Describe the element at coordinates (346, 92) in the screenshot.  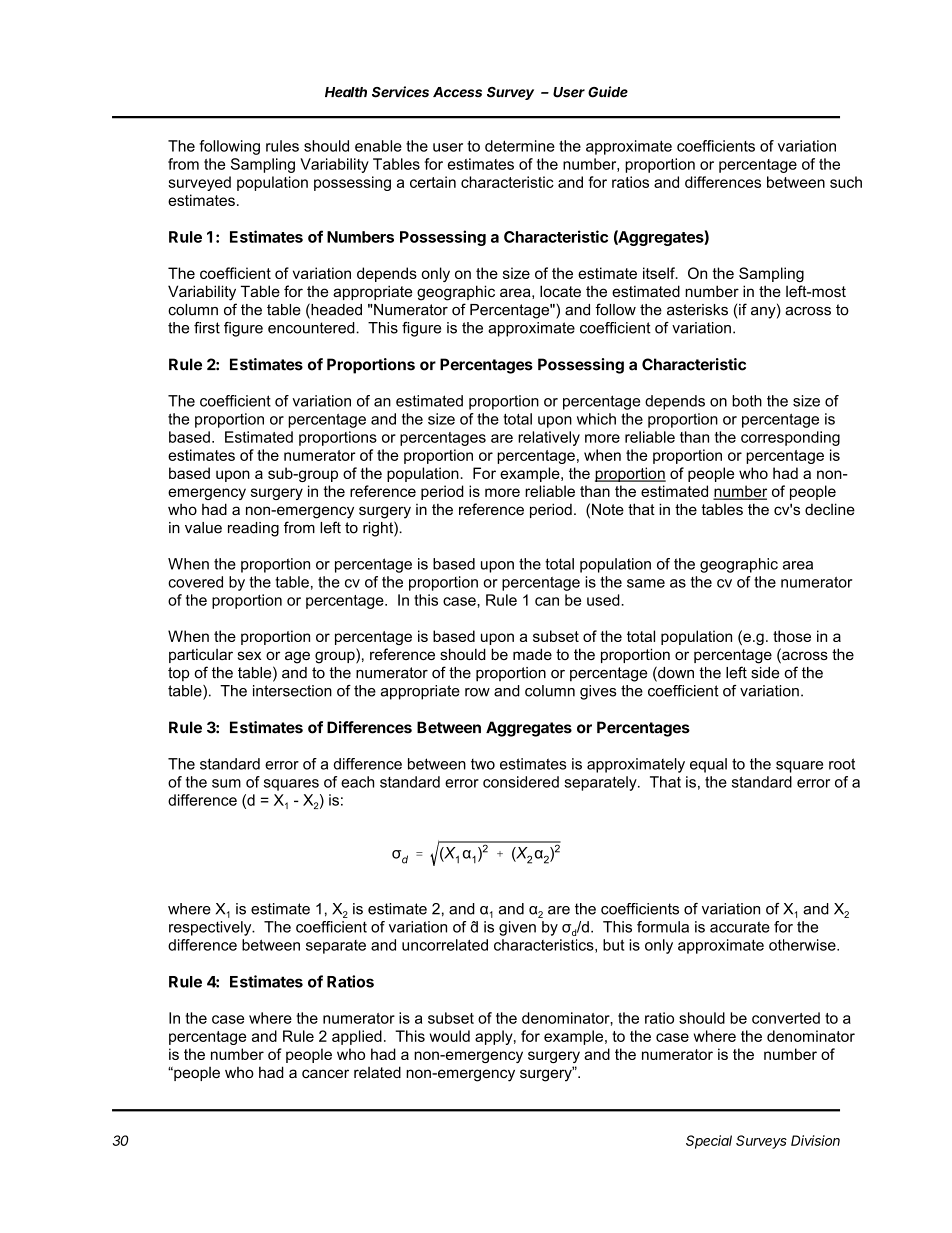
I see `Health` at that location.
